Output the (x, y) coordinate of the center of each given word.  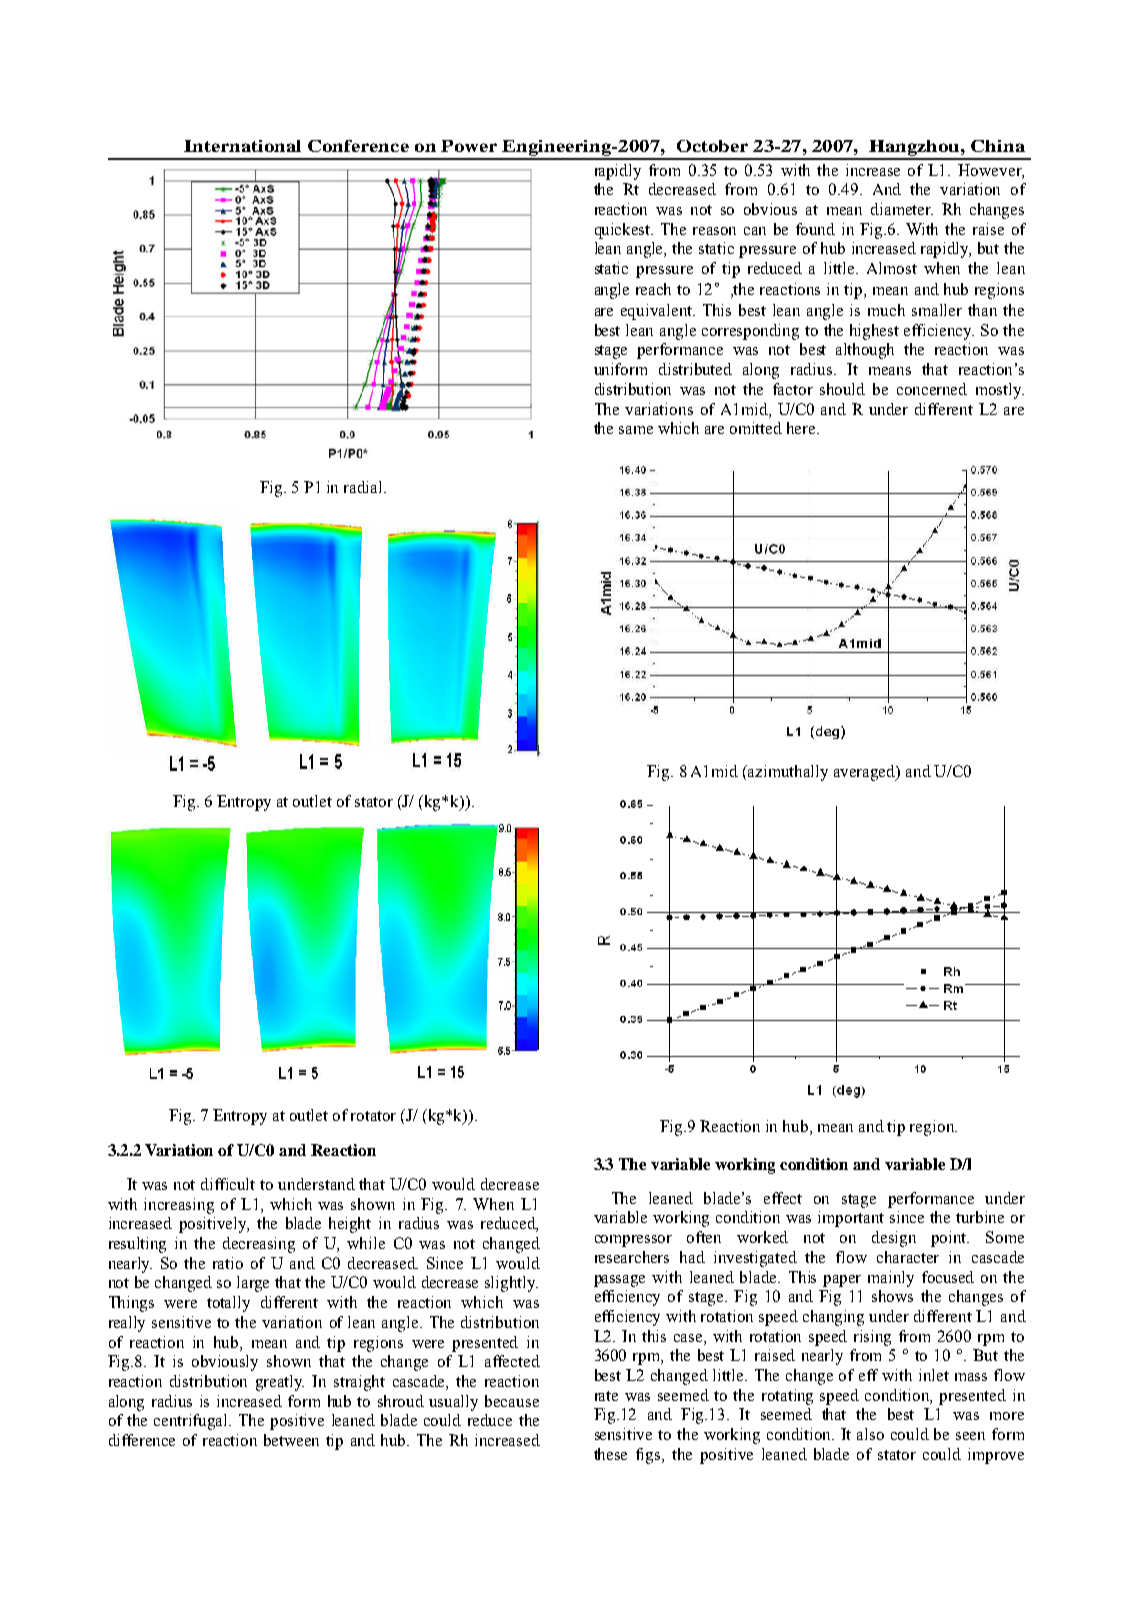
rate (606, 1396)
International (242, 146)
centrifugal (192, 1422)
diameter (902, 209)
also (870, 1434)
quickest (624, 231)
